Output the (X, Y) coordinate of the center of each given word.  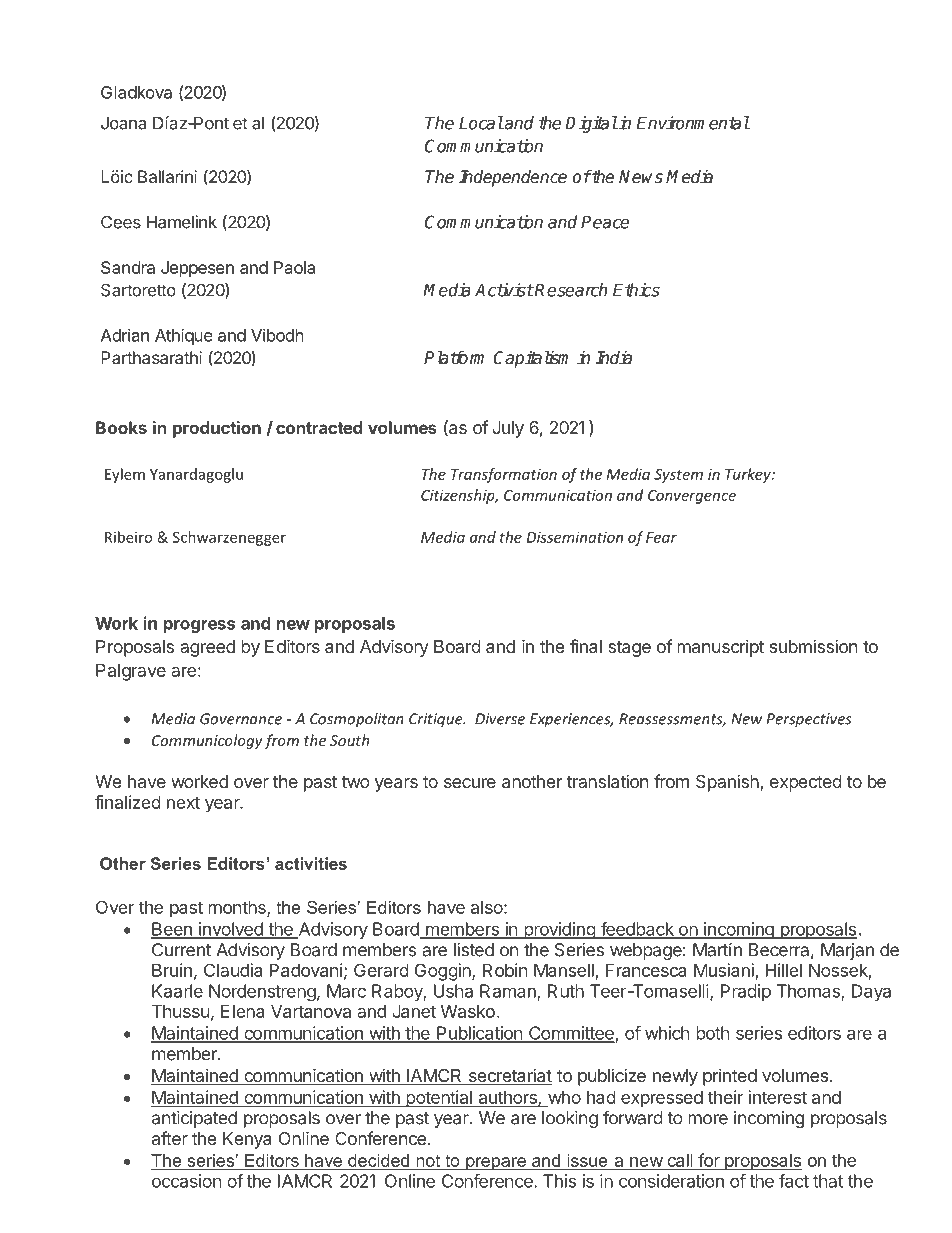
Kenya (247, 1140)
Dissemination (575, 537)
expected (806, 783)
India (614, 358)
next (183, 802)
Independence (513, 178)
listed (474, 950)
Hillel (784, 970)
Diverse (500, 719)
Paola (294, 267)
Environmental (693, 123)
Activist (504, 290)
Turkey (749, 475)
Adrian (125, 335)
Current (181, 950)
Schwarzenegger (229, 538)
